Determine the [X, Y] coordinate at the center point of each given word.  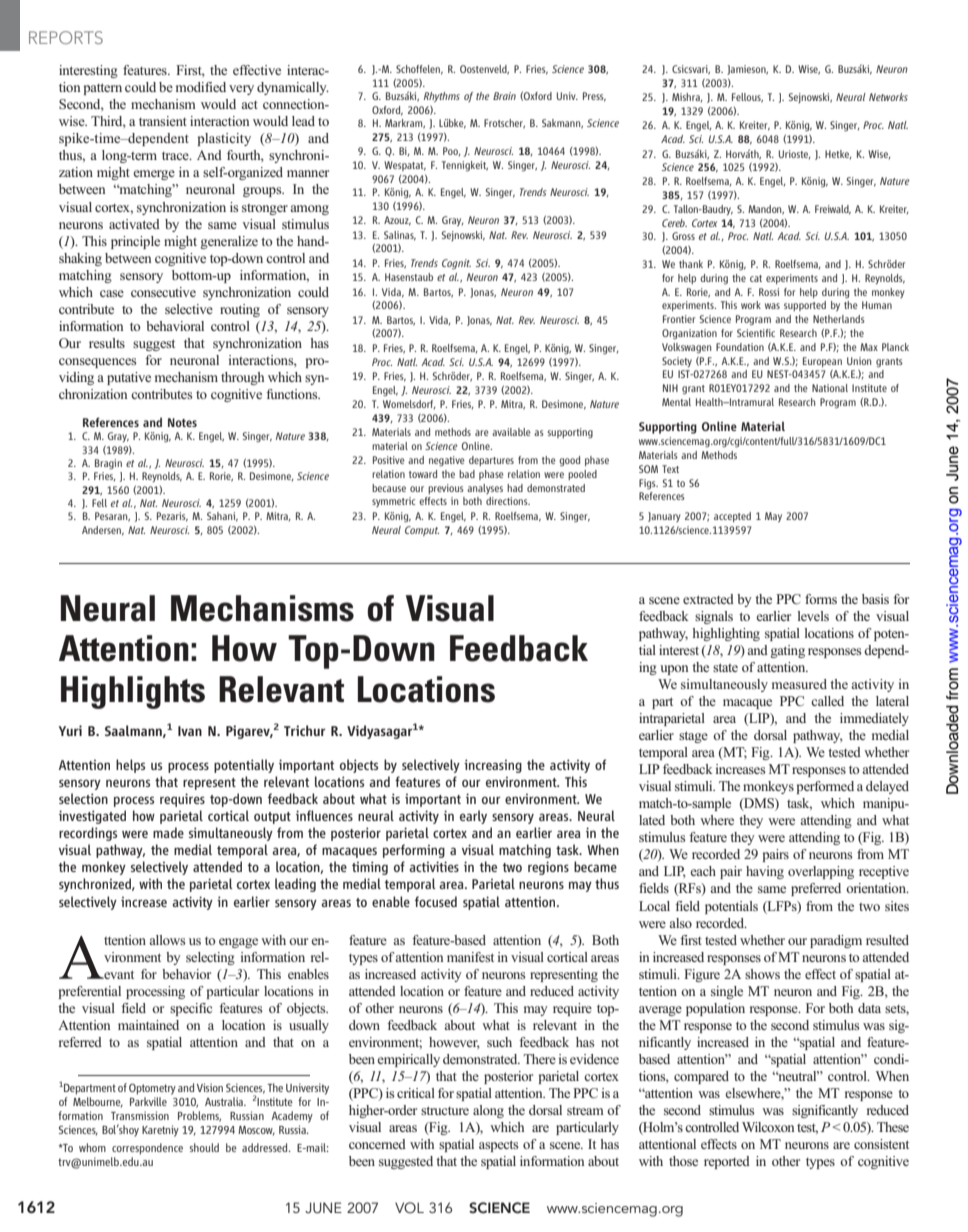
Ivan [190, 731]
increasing [493, 766]
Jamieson [747, 70]
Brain [504, 96]
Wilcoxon [768, 1127]
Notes [182, 422]
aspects [499, 1146]
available [511, 432]
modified [201, 87]
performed [825, 787]
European [822, 362]
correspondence [147, 1149]
